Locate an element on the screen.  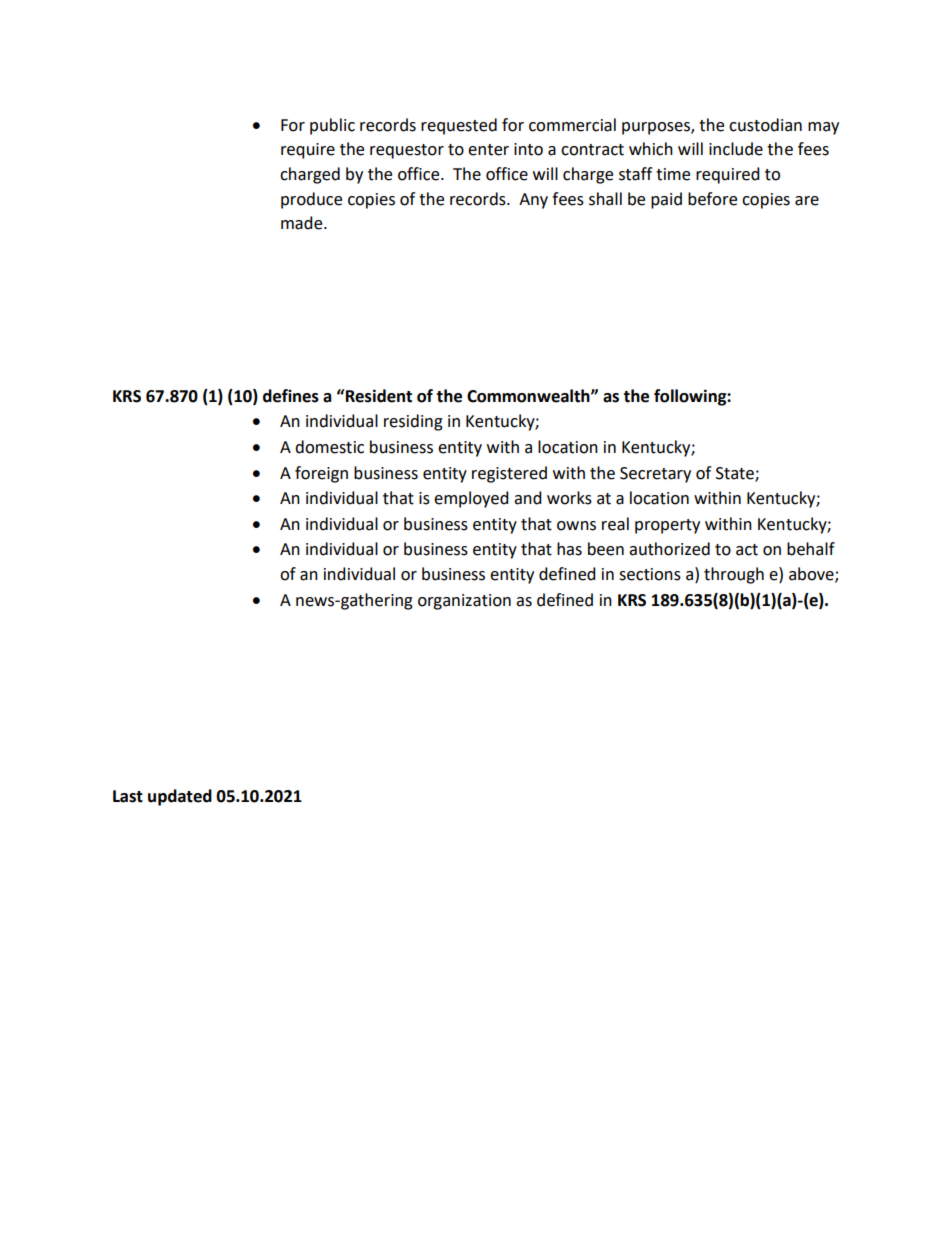
property is located at coordinates (667, 526).
